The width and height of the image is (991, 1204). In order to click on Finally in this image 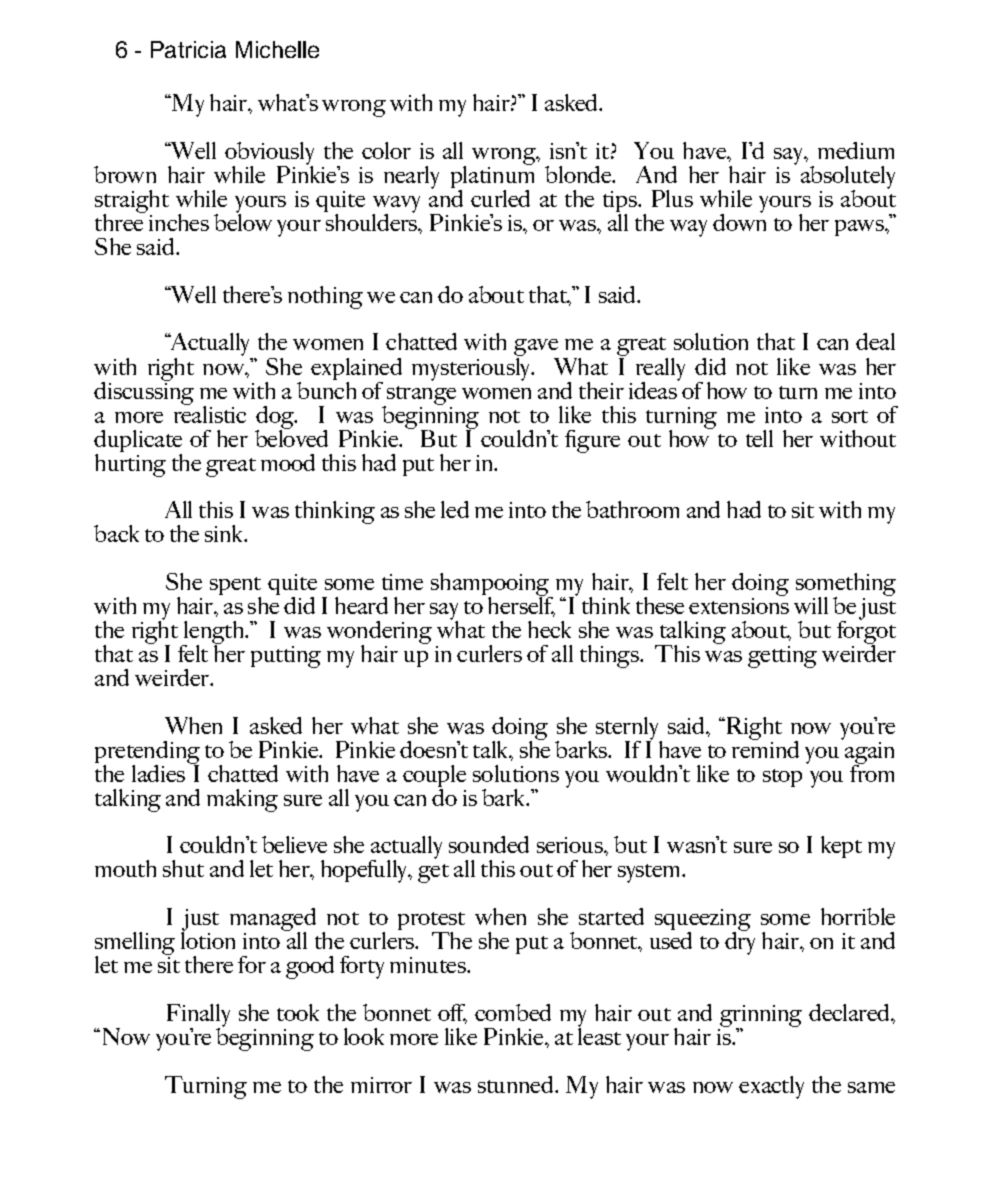, I will do `click(198, 1016)`.
